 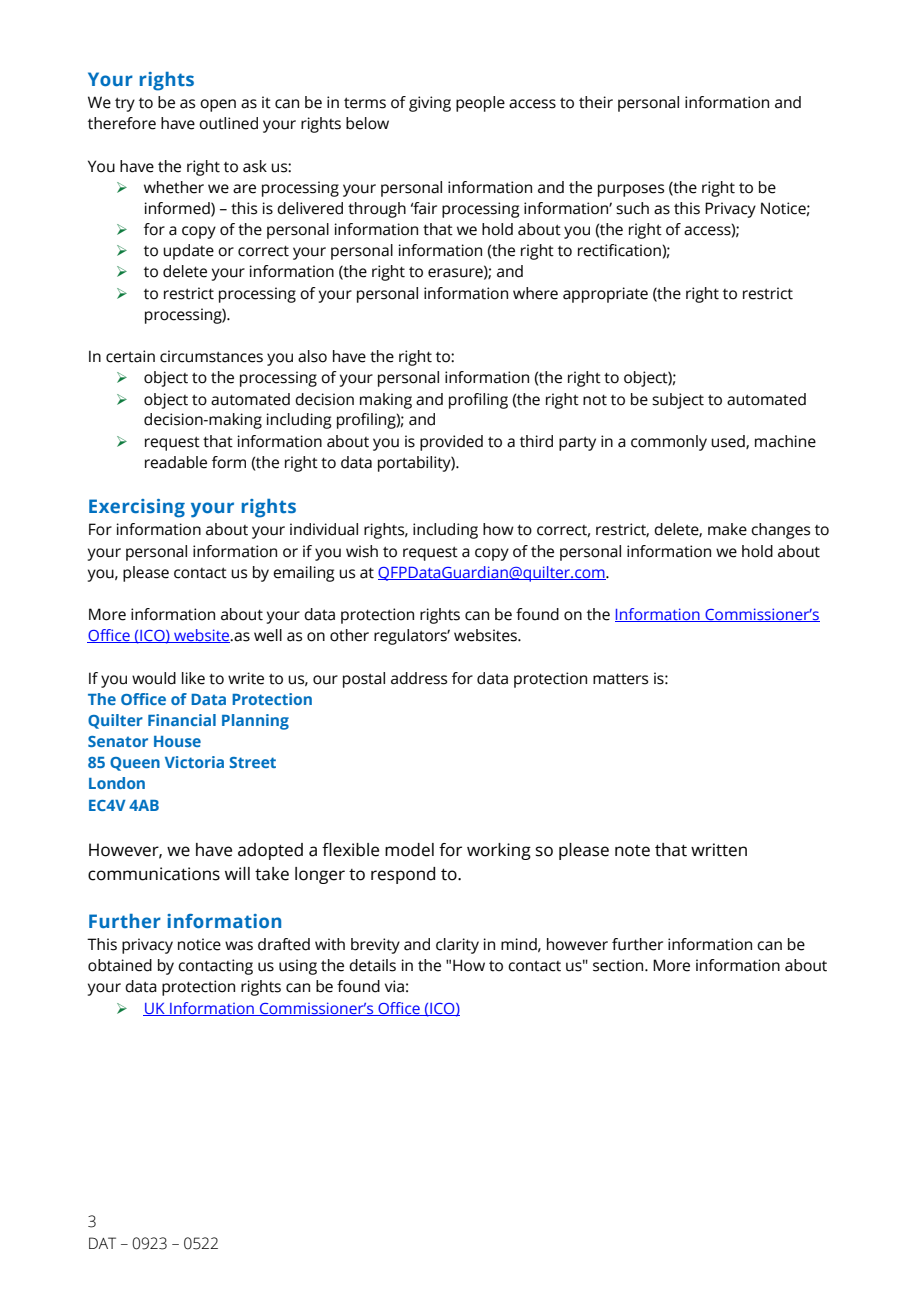 I want to click on provided, so click(x=451, y=443).
